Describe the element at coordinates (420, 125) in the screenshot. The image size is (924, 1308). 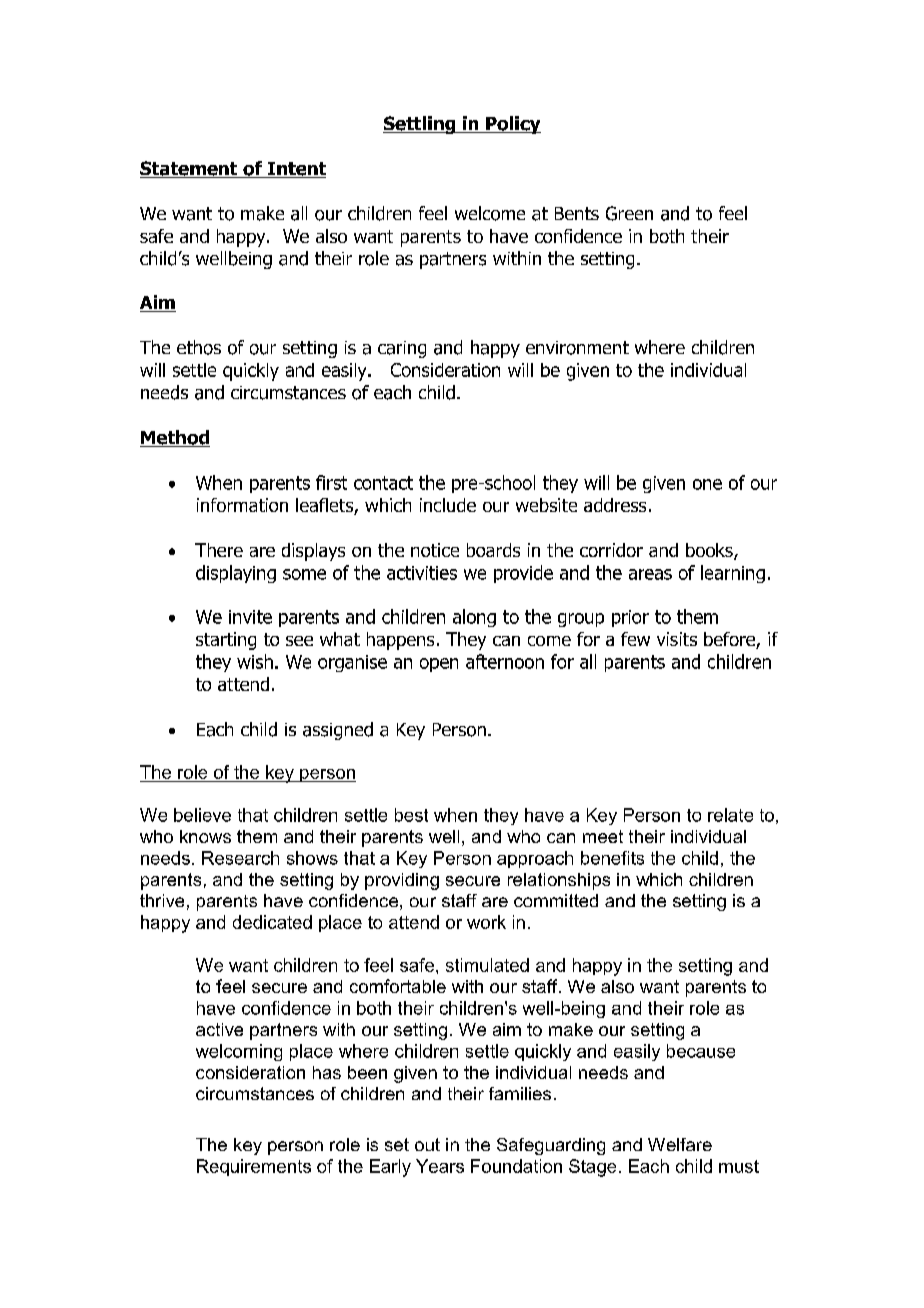
I see `Settling` at that location.
